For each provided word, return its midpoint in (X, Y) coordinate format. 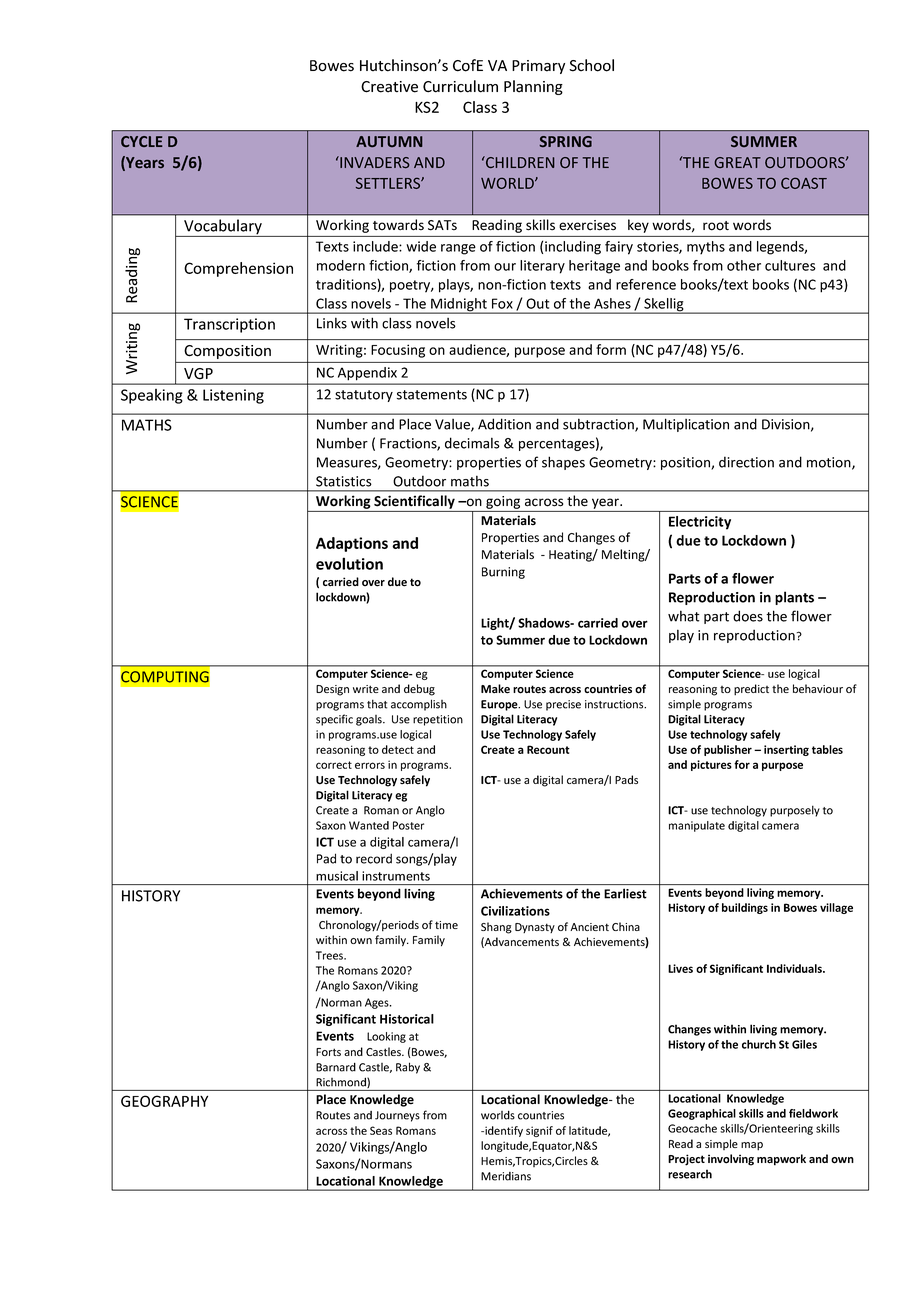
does (748, 616)
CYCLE (141, 141)
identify (503, 1131)
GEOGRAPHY (164, 1101)
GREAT (738, 162)
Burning (503, 573)
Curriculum (460, 86)
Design (332, 690)
